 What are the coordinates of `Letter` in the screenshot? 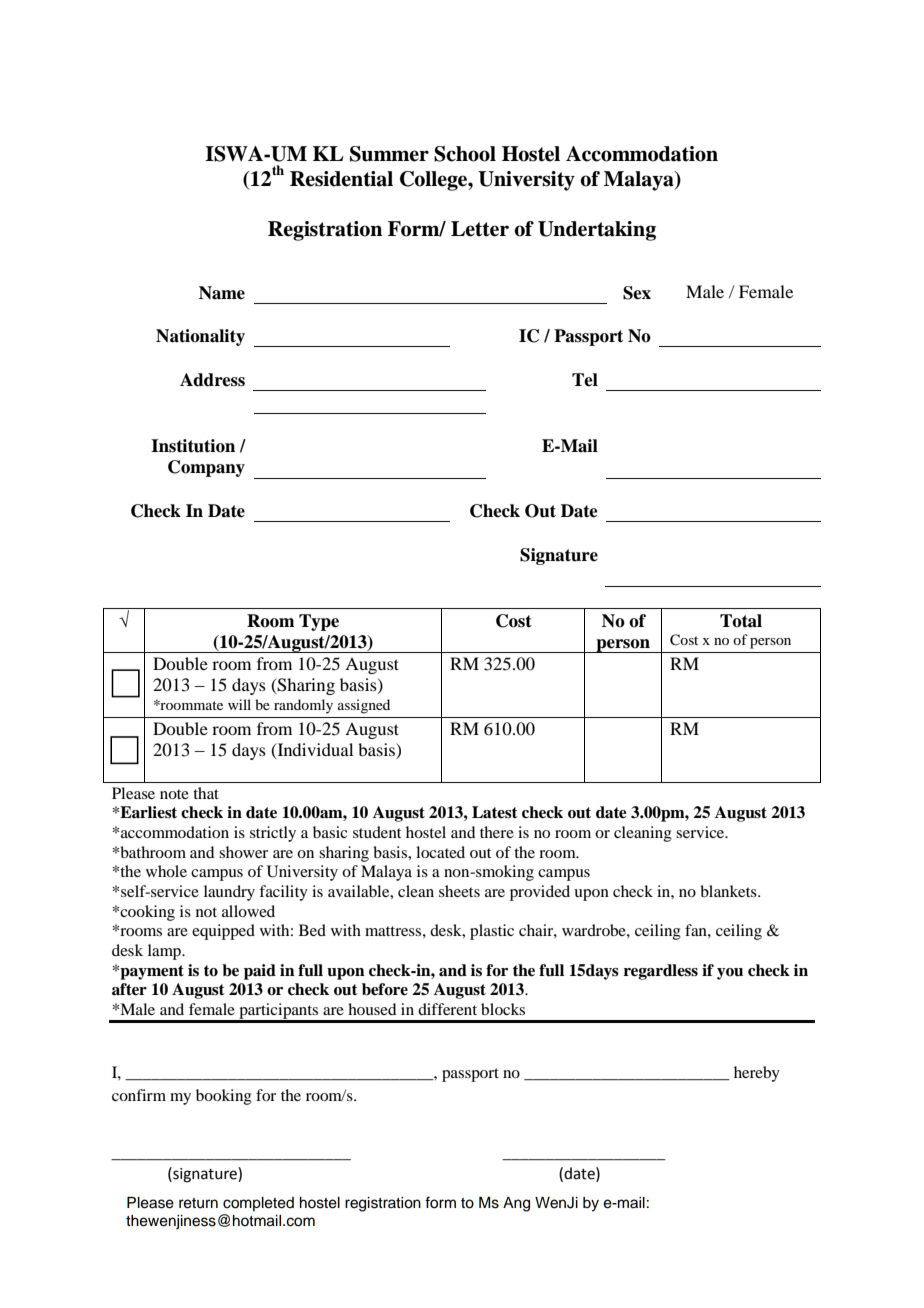 It's located at (480, 229).
